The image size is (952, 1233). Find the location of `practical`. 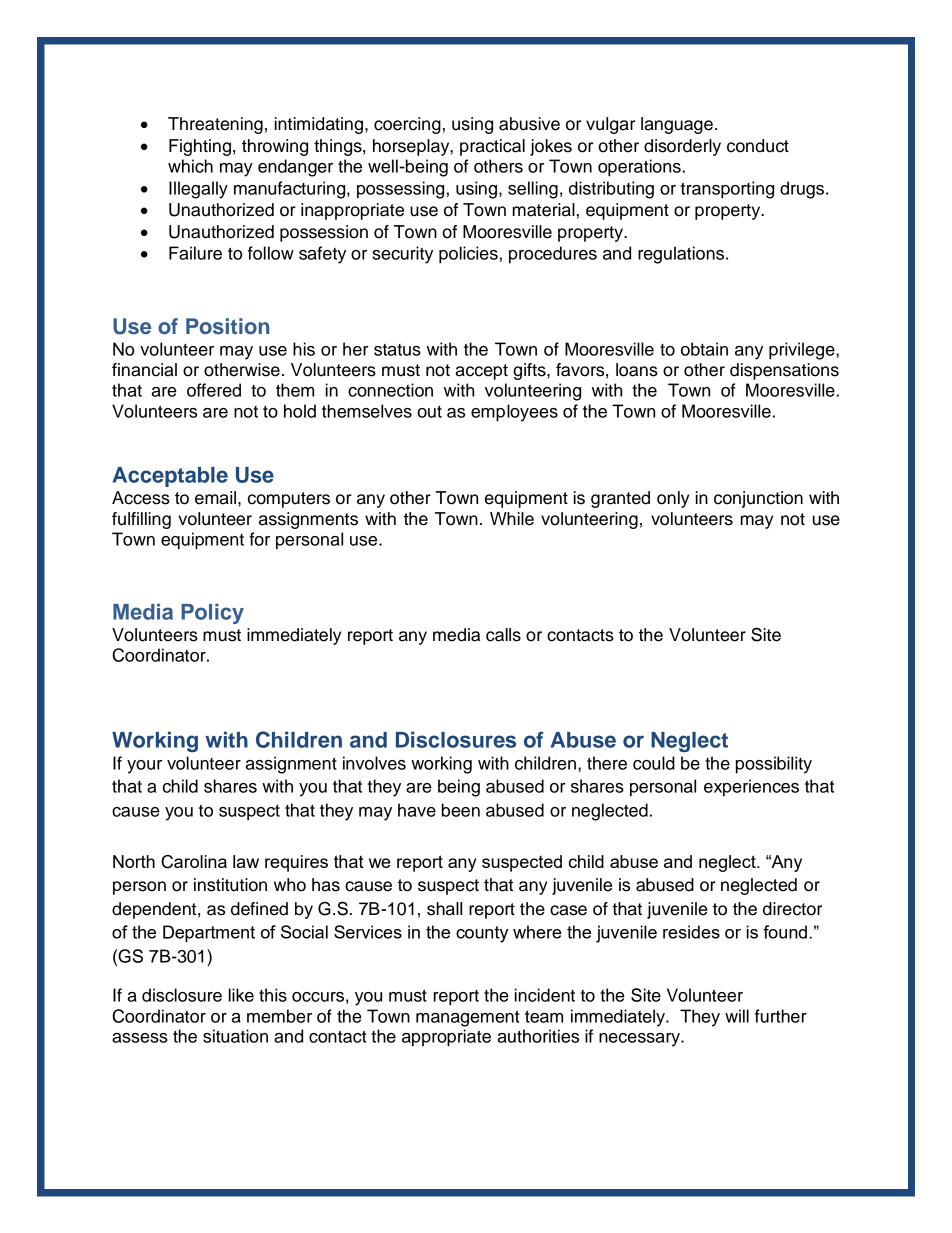

practical is located at coordinates (492, 147).
